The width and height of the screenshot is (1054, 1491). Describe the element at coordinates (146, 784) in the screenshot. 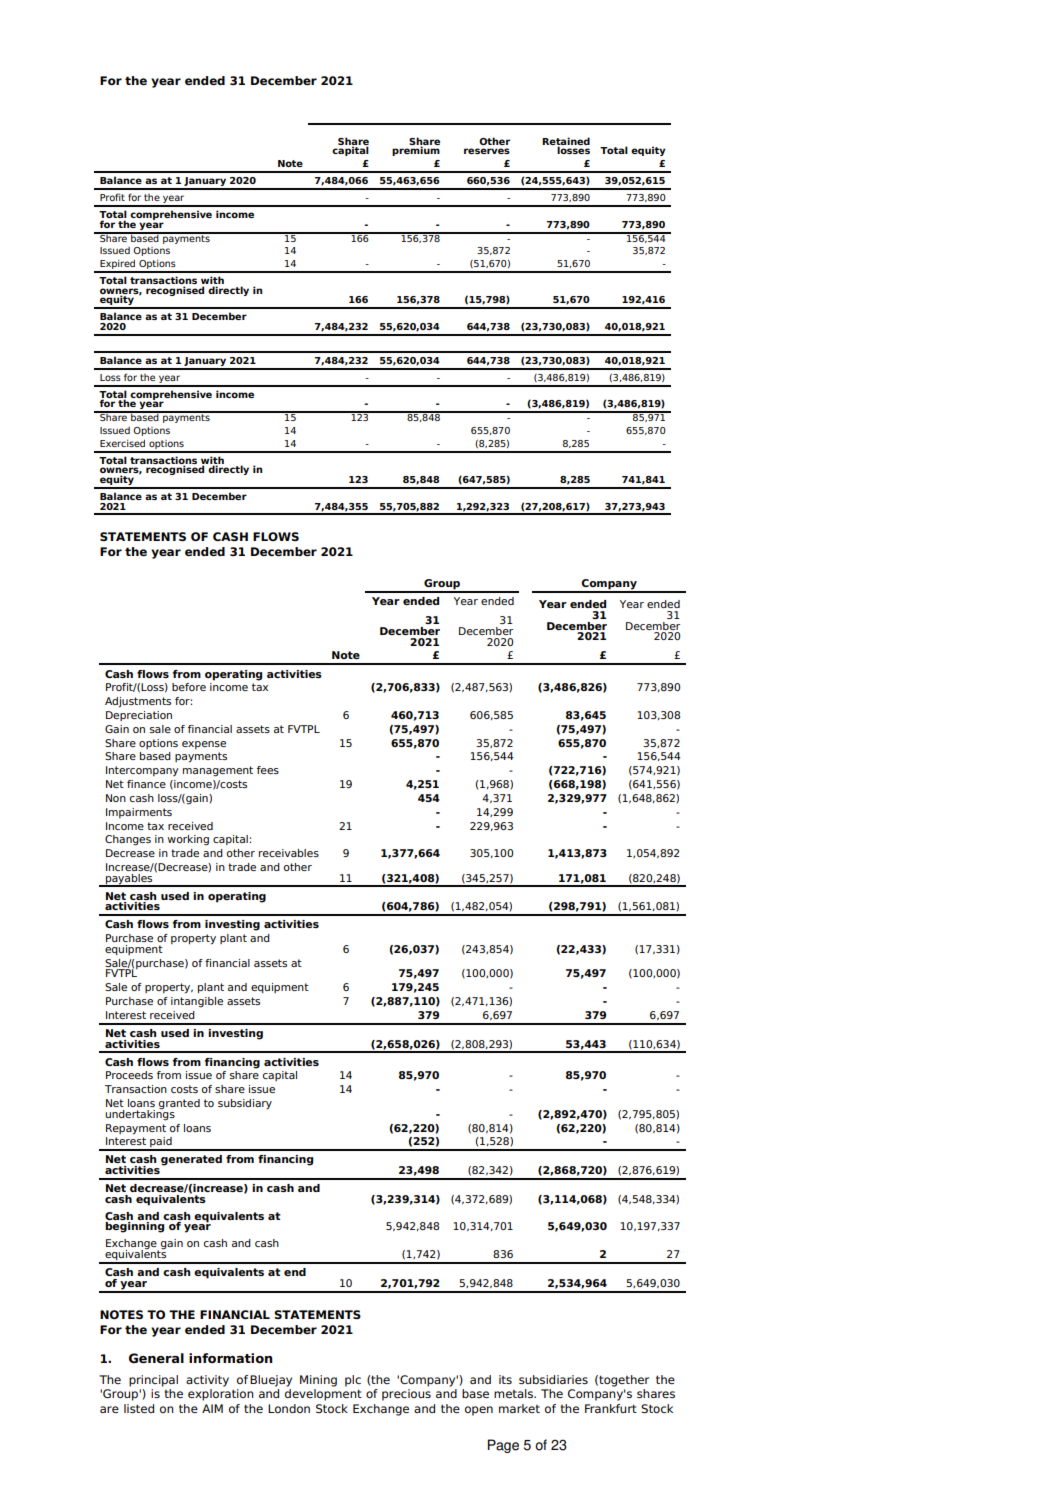

I see `finance` at that location.
